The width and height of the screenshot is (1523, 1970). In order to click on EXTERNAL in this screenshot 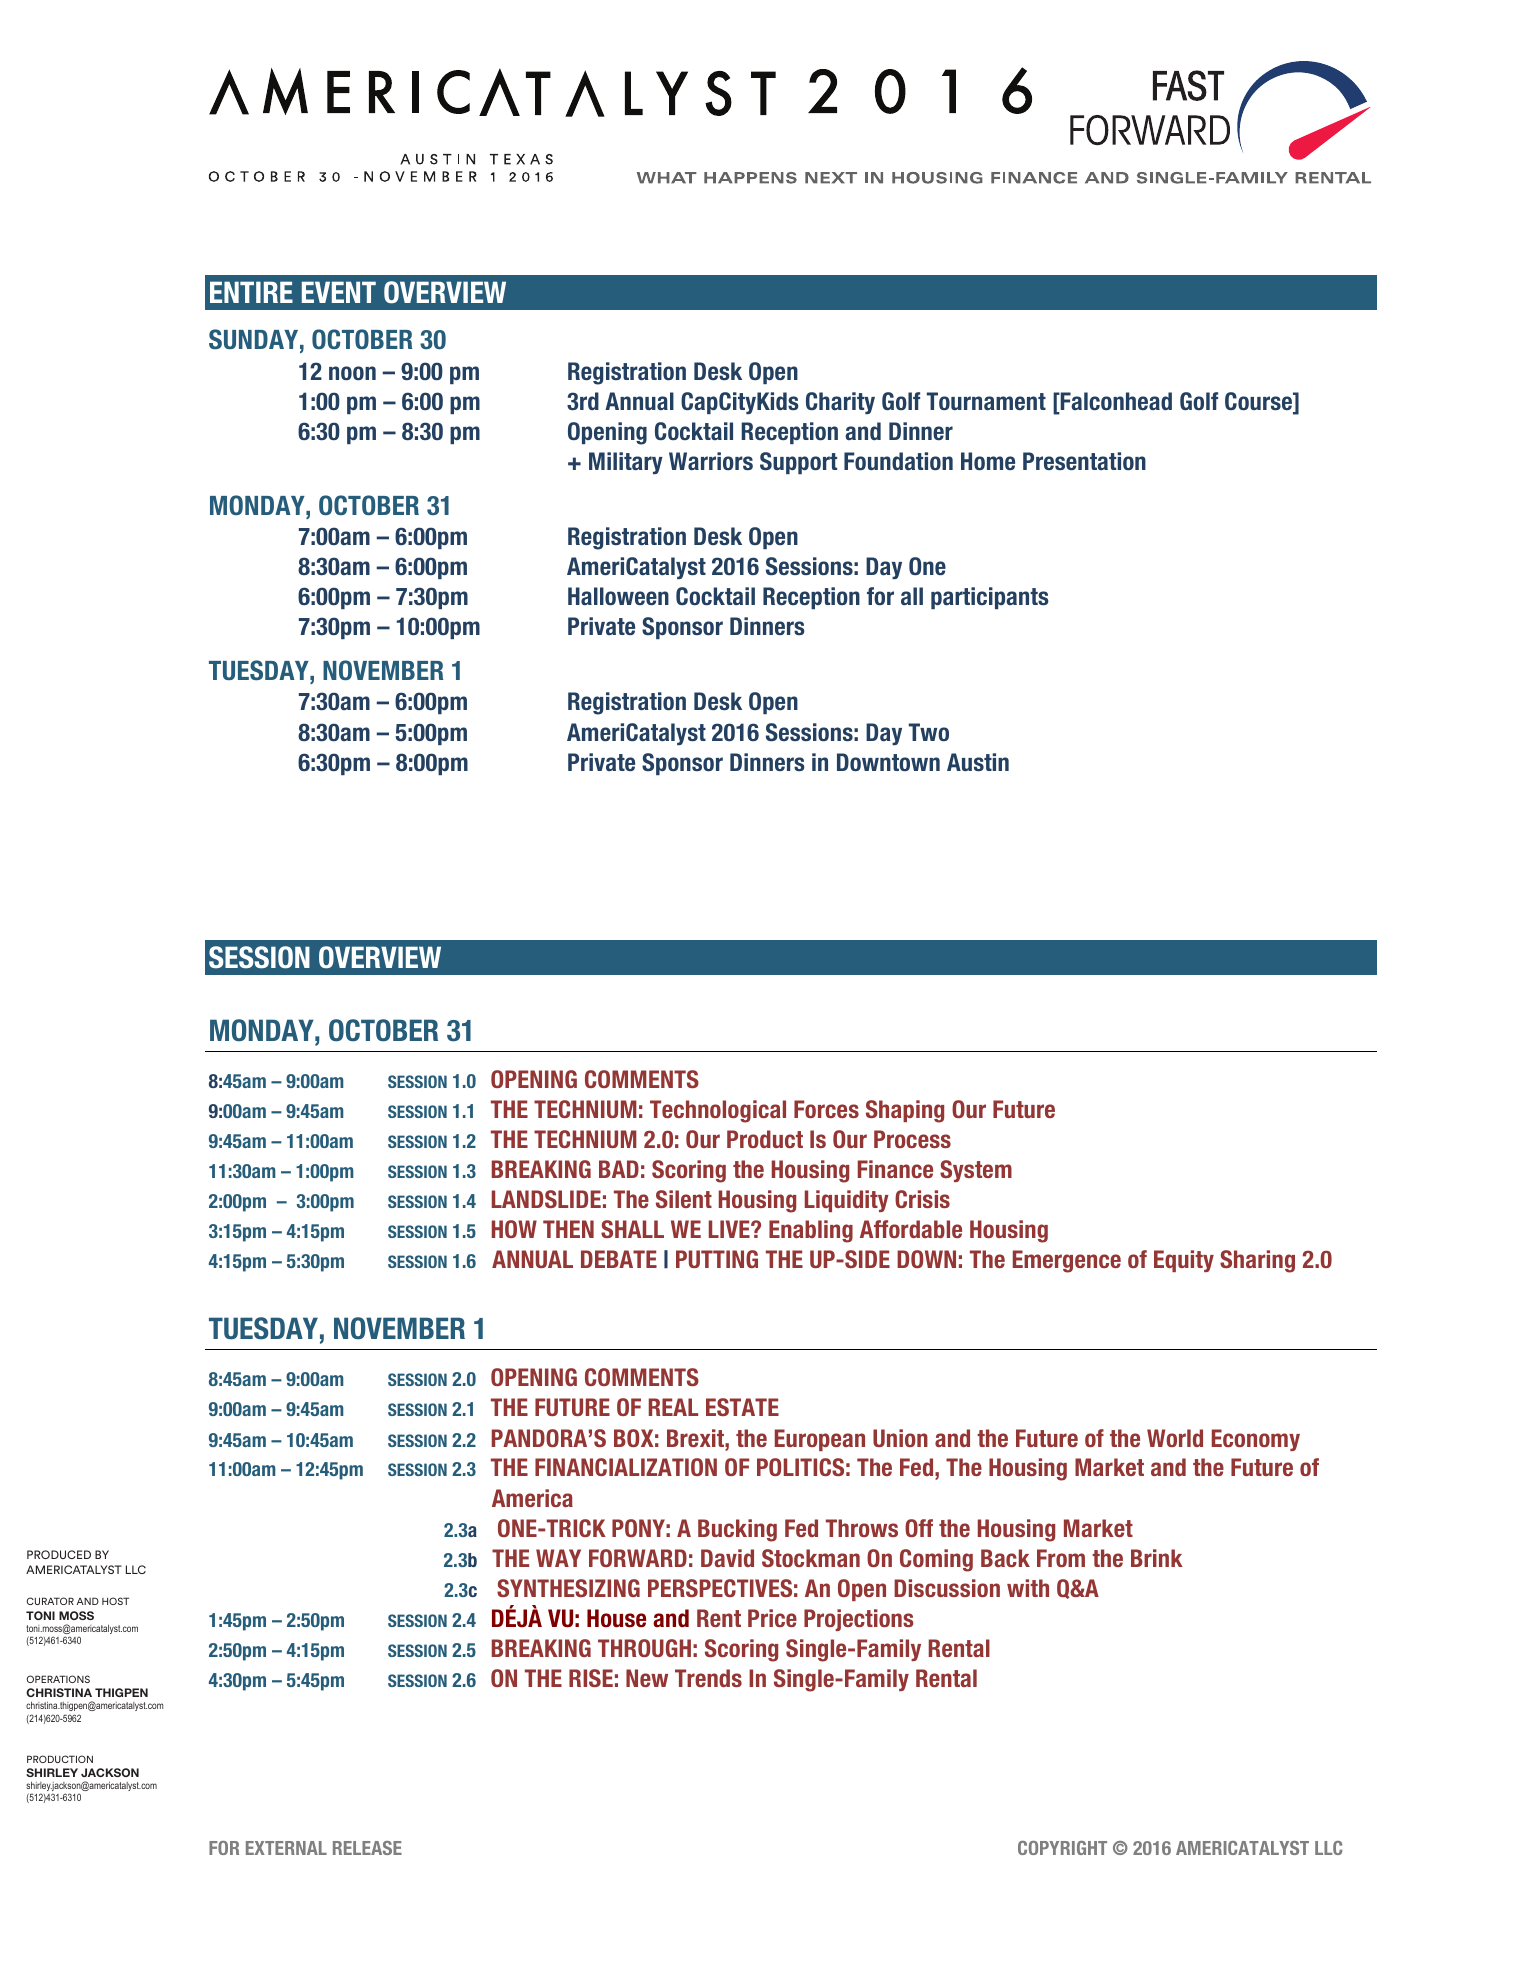, I will do `click(286, 1848)`.
